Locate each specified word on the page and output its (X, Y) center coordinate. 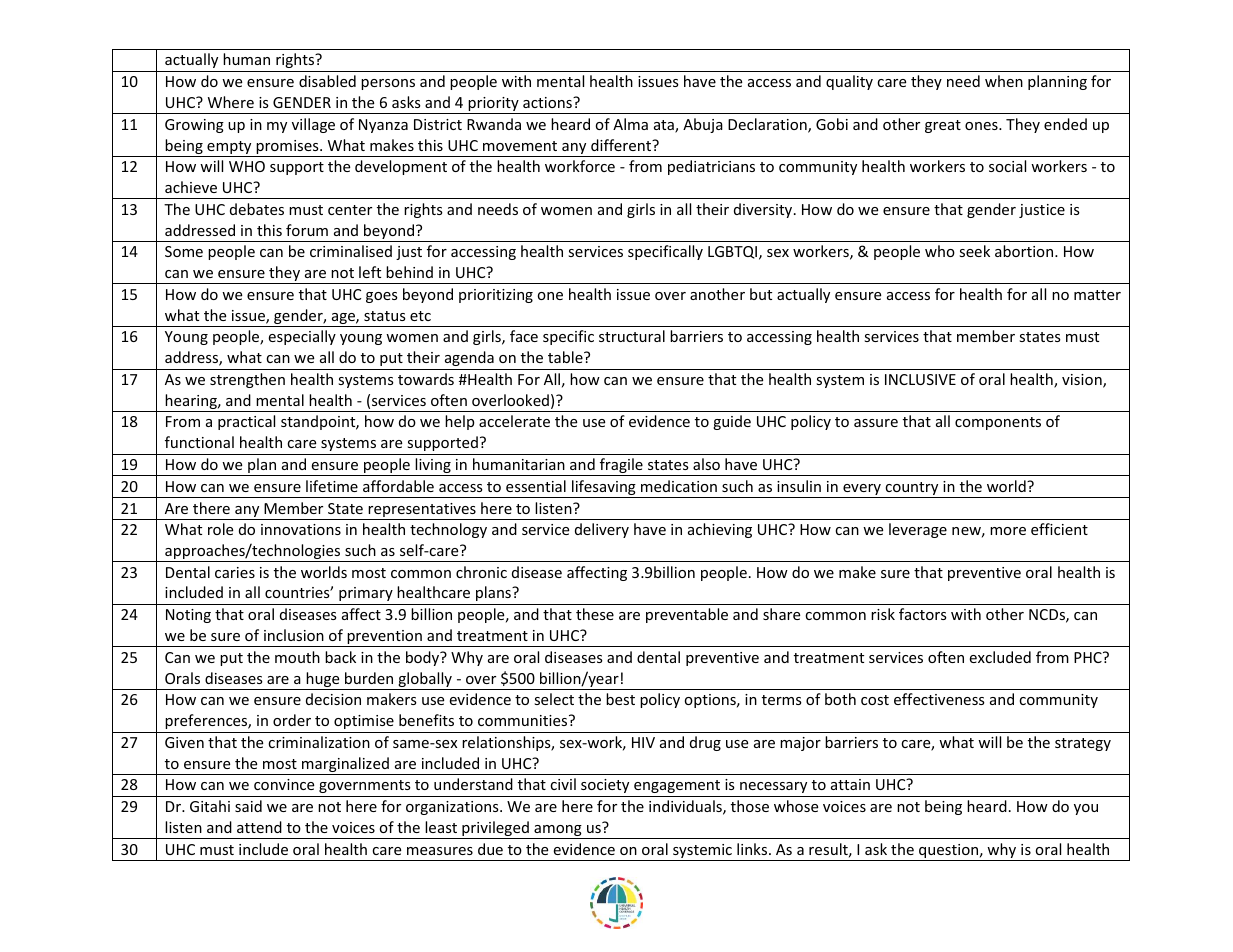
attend (259, 827)
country (912, 490)
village (313, 125)
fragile (621, 467)
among (558, 832)
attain (850, 784)
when (1004, 81)
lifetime (332, 486)
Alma (630, 124)
